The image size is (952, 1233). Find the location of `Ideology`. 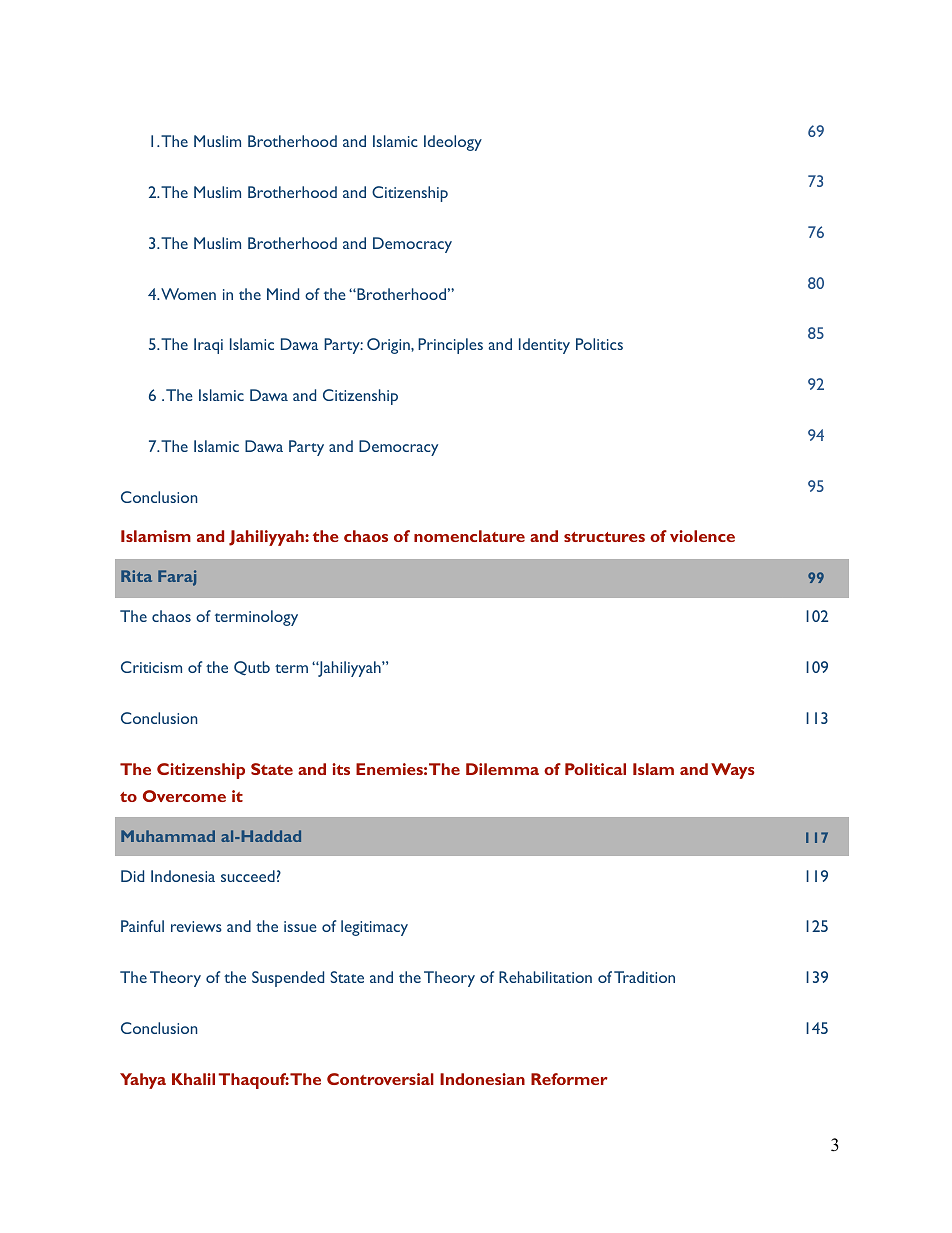

Ideology is located at coordinates (453, 143).
